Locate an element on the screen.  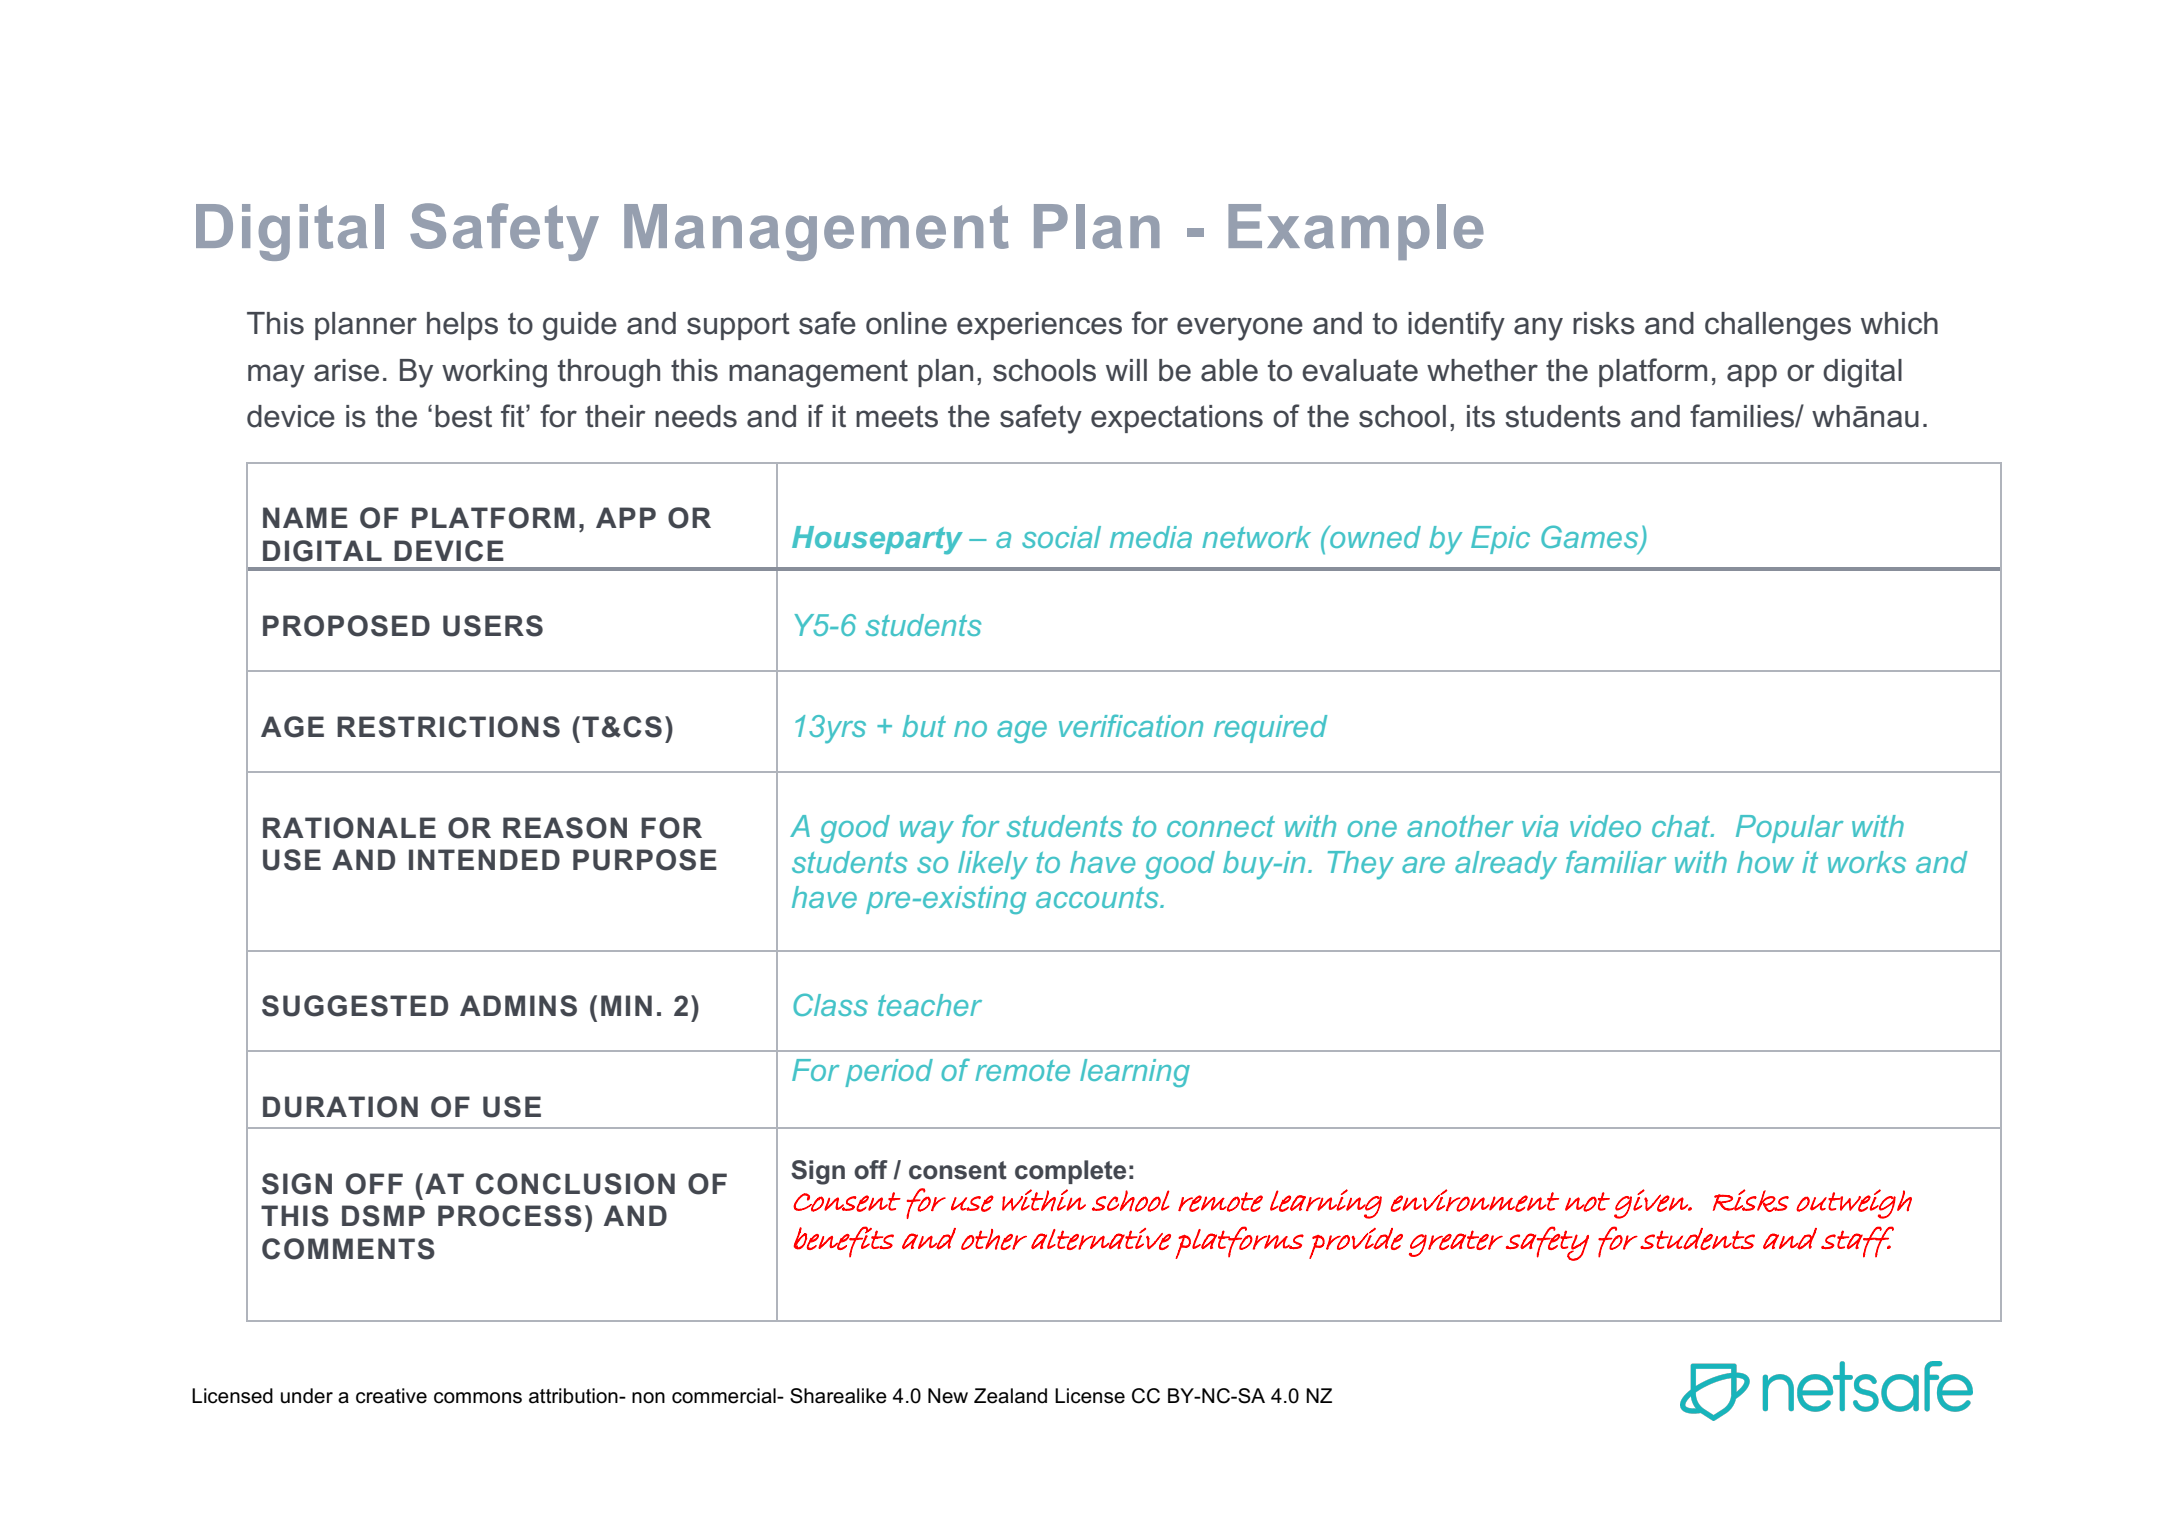
challenges is located at coordinates (1778, 326).
